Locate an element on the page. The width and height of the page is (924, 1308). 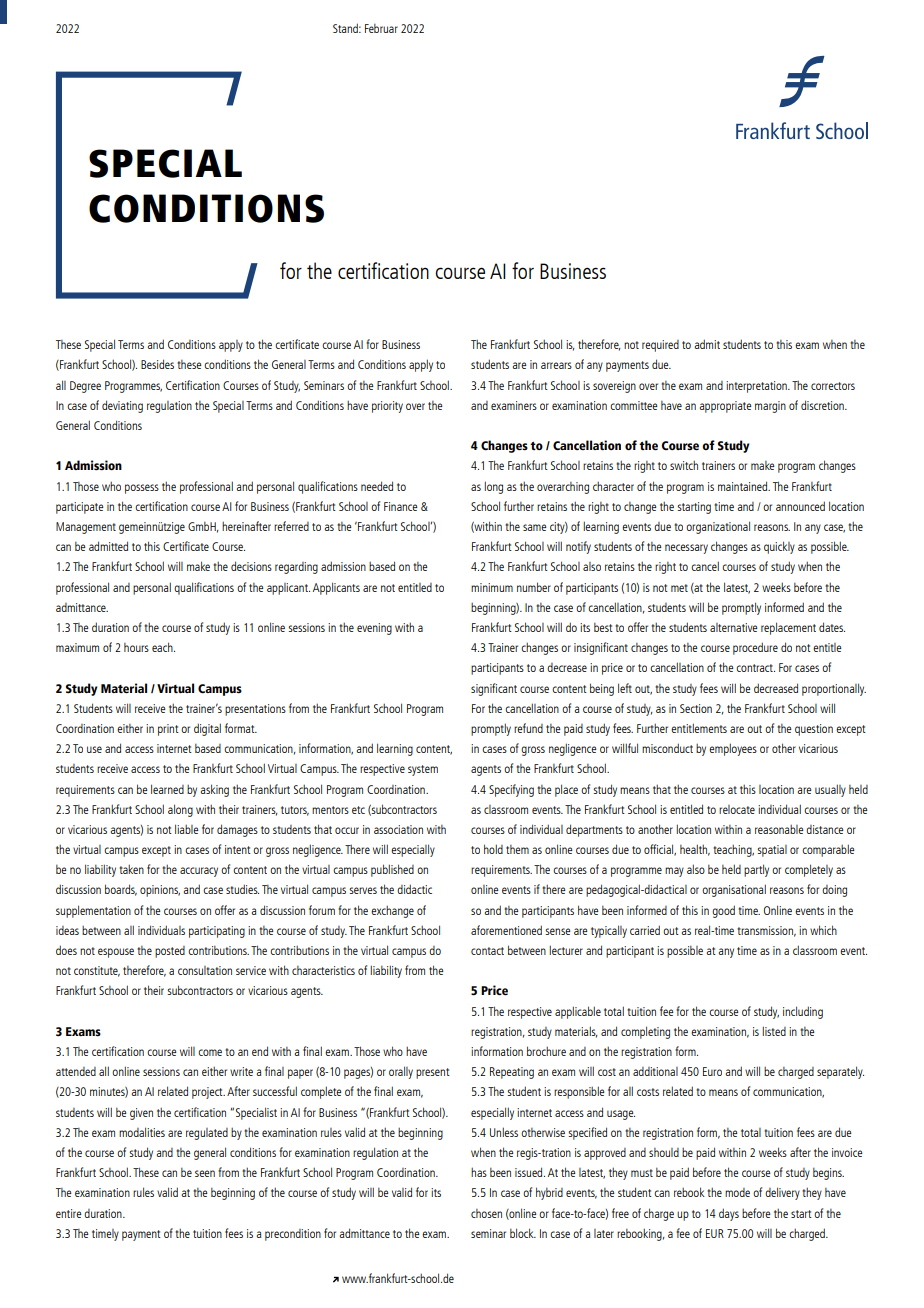
system is located at coordinates (423, 770).
